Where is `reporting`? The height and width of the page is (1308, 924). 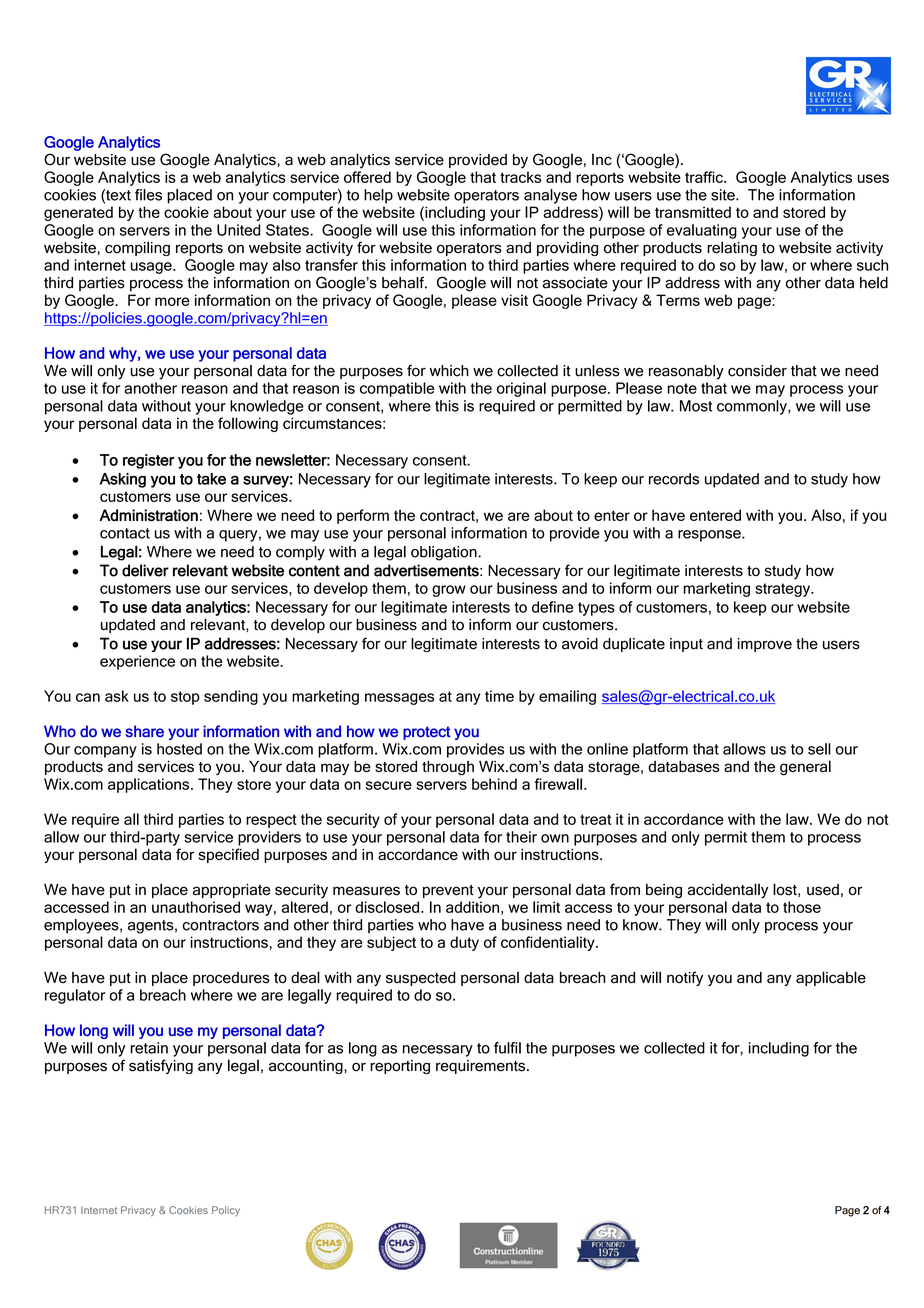
reporting is located at coordinates (400, 1067).
